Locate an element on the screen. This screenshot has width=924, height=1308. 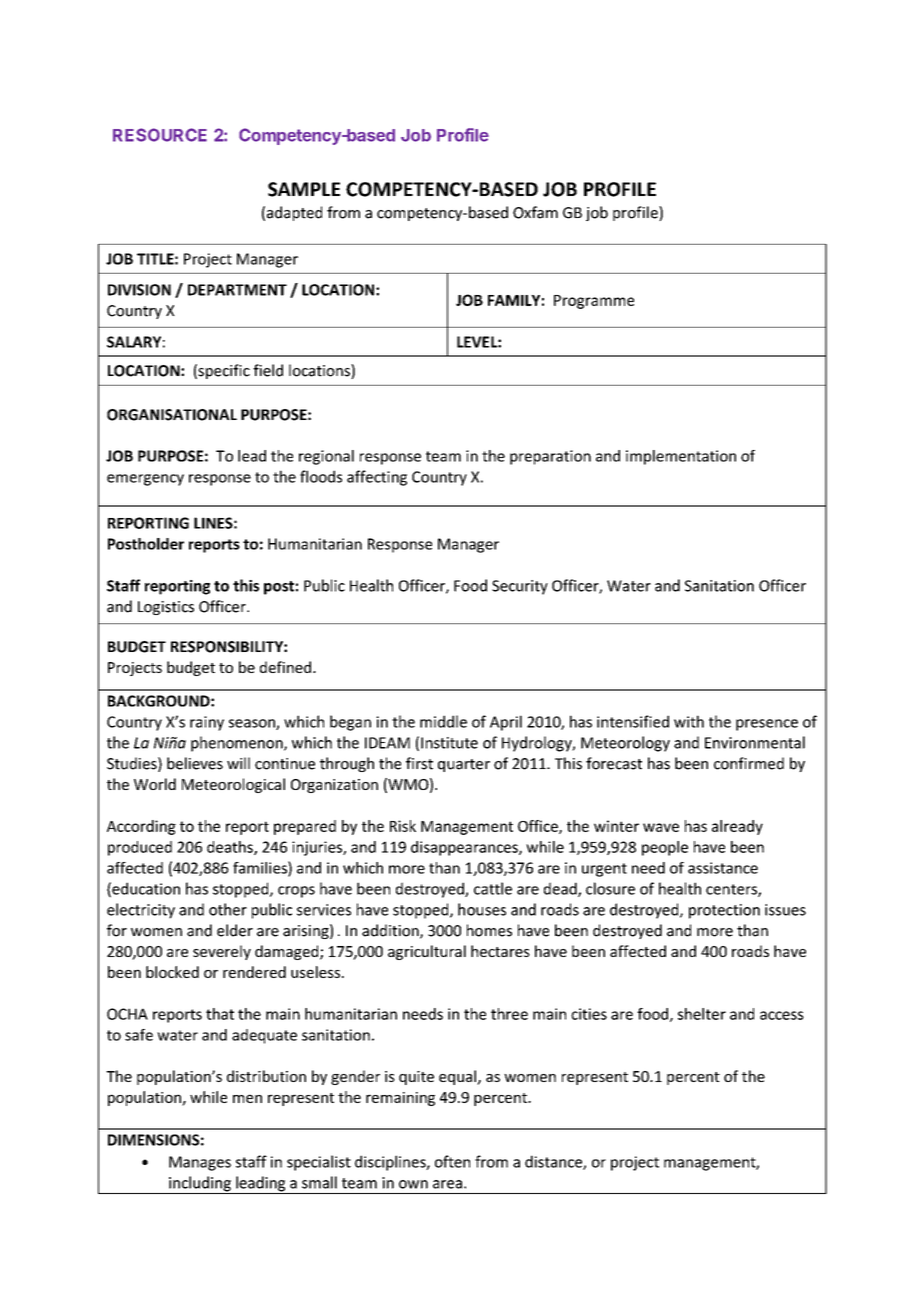
protection is located at coordinates (724, 911).
